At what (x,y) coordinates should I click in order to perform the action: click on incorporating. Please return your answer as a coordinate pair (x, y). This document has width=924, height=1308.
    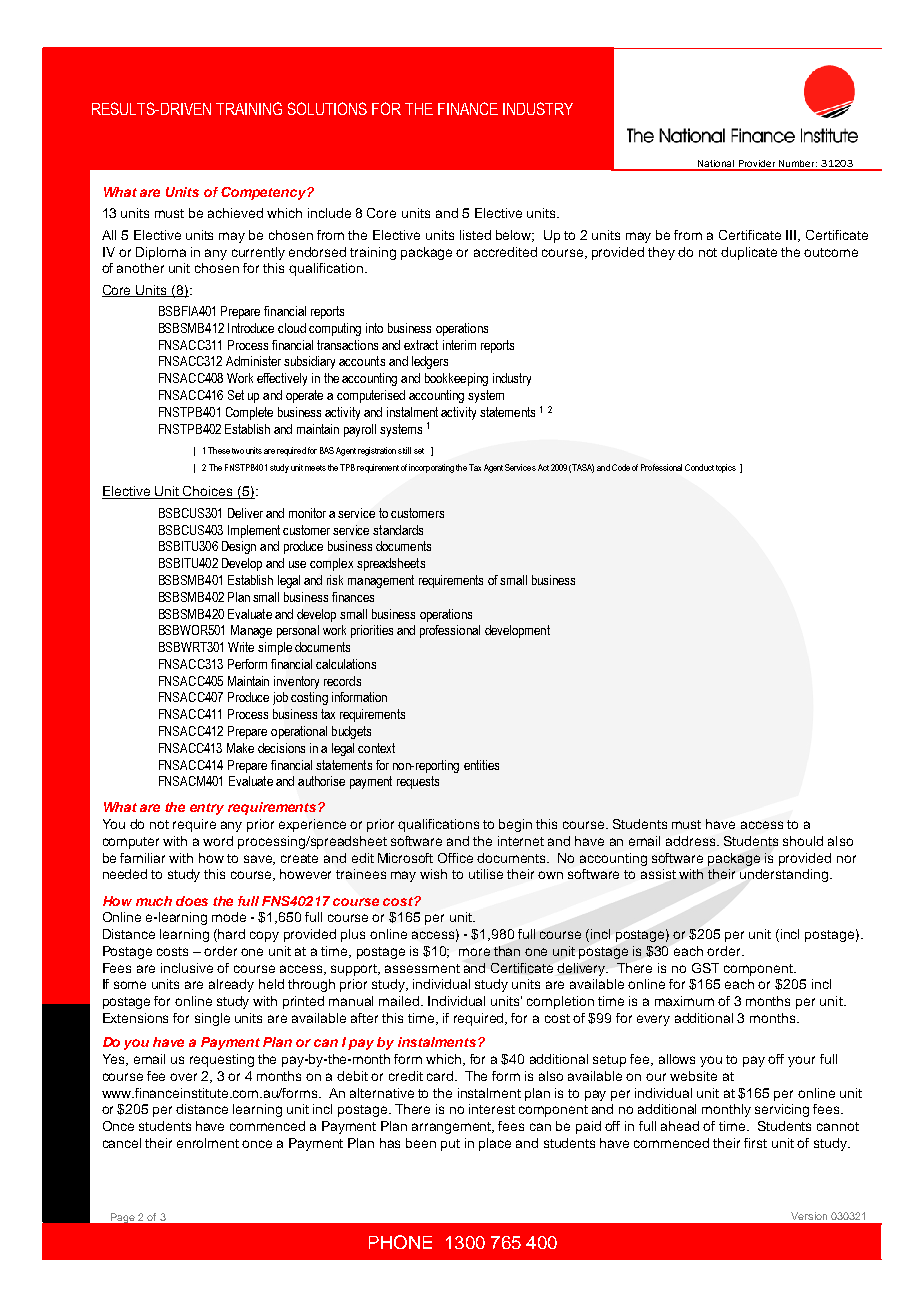
    Looking at the image, I should click on (431, 468).
